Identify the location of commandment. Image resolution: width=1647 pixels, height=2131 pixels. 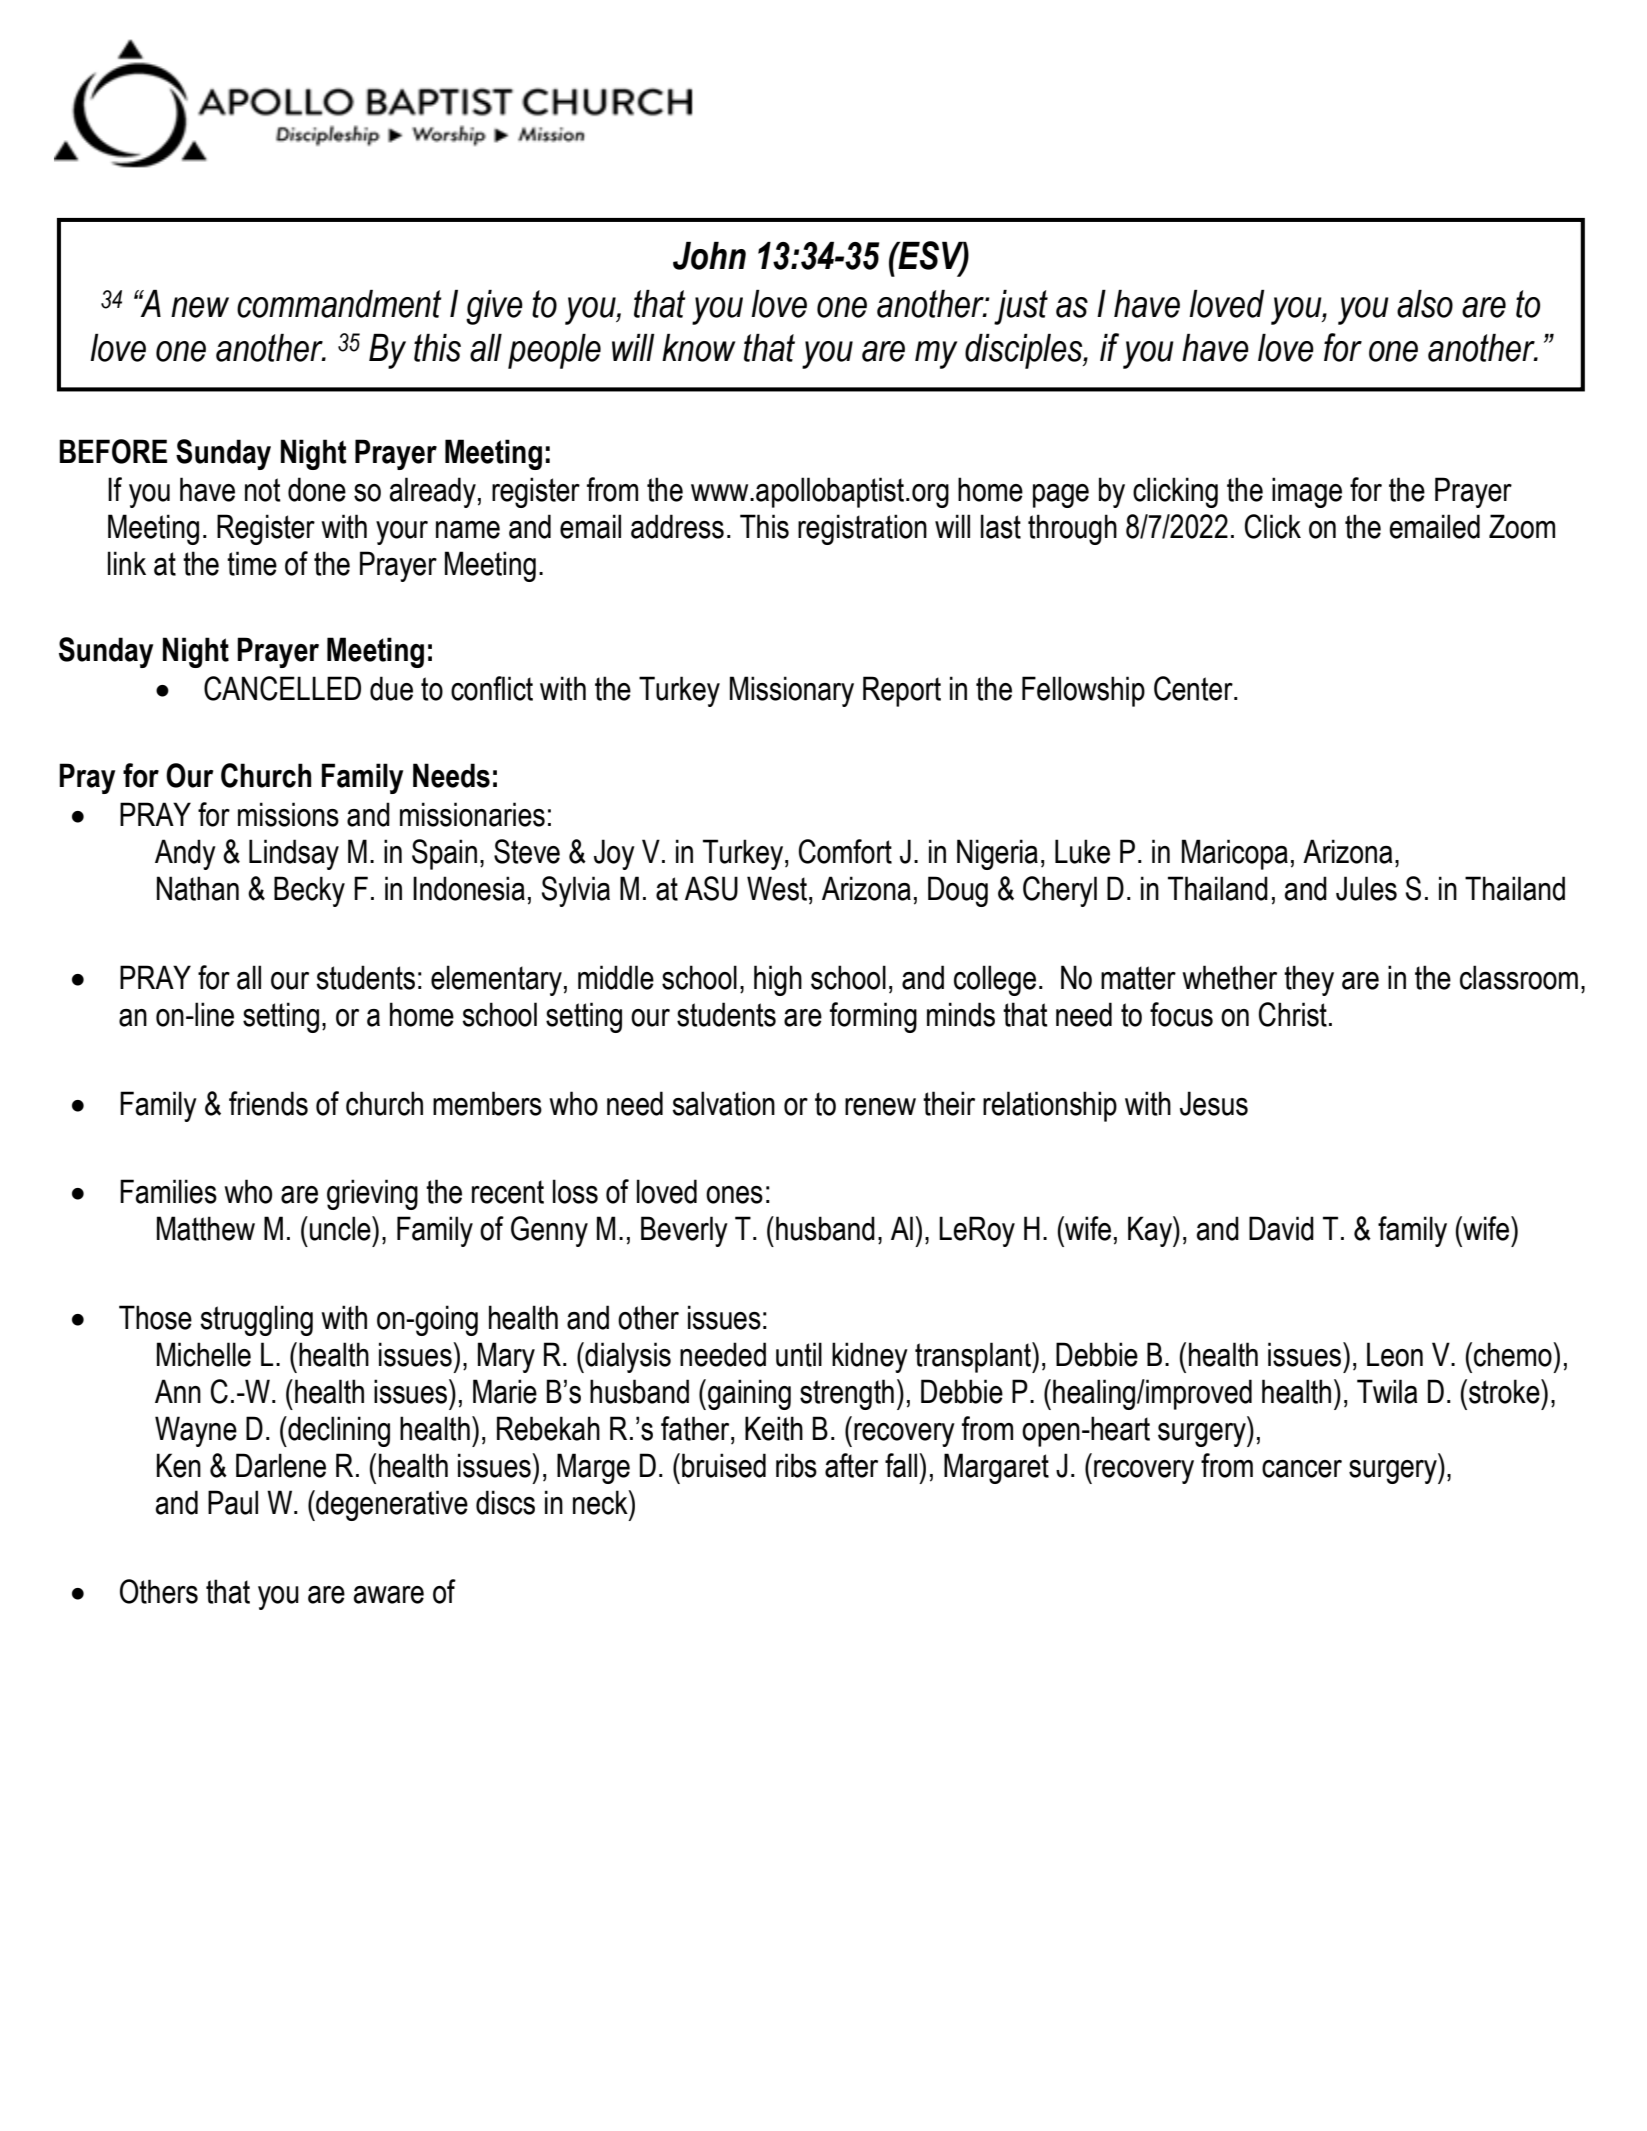
(339, 304).
